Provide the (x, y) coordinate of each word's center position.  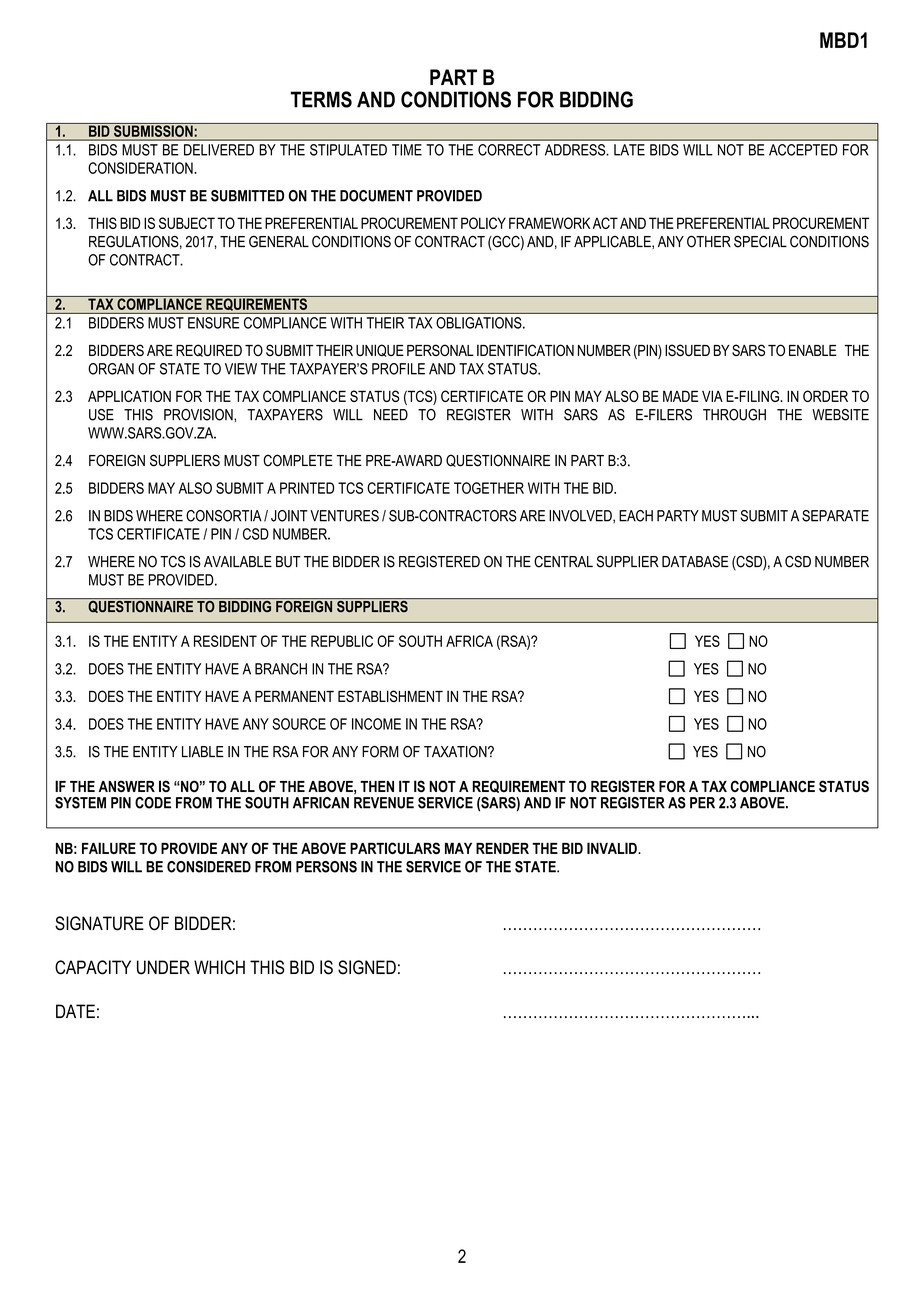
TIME (407, 150)
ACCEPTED (803, 150)
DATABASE (695, 562)
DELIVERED (219, 150)
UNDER (163, 967)
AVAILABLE (238, 562)
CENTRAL (563, 562)
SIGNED (367, 967)
